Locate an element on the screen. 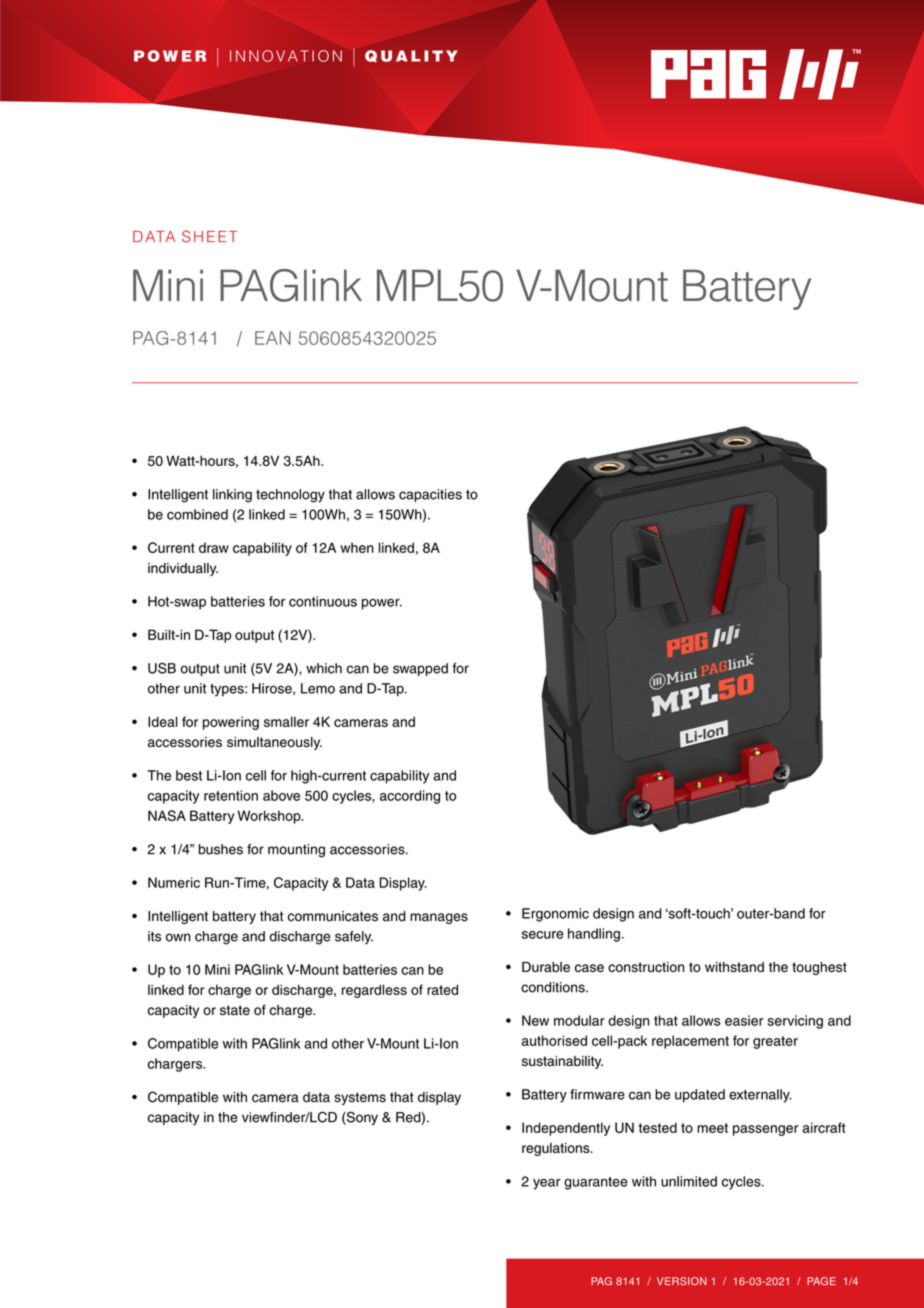 The height and width of the screenshot is (1308, 924). according is located at coordinates (410, 797).
